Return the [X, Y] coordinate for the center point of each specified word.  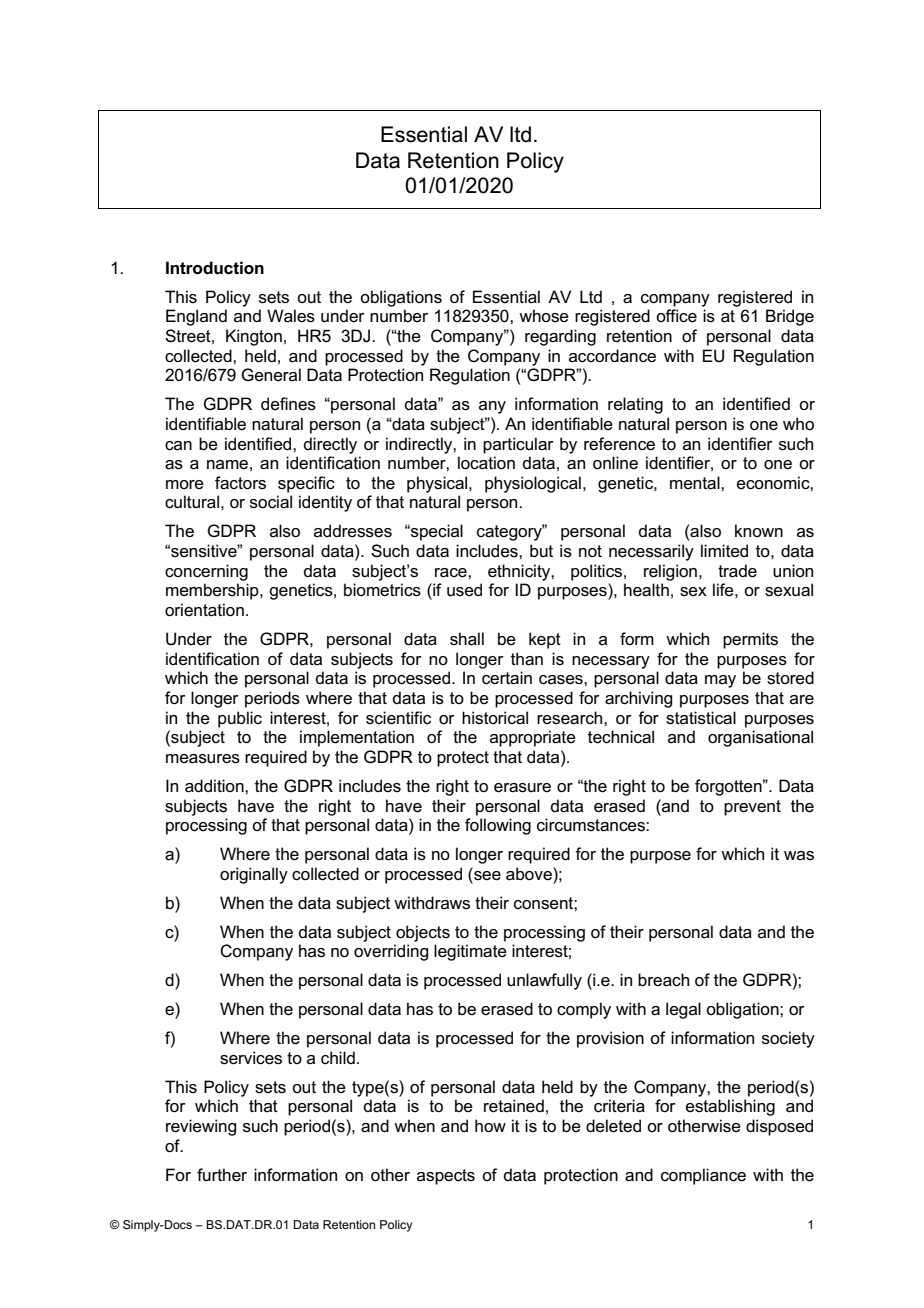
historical [495, 718]
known [759, 530]
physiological [533, 484]
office [676, 316]
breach [663, 980]
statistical [701, 718]
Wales [291, 316]
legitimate [470, 952]
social [271, 502]
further [222, 1175]
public [240, 719]
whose [544, 316]
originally [254, 875]
